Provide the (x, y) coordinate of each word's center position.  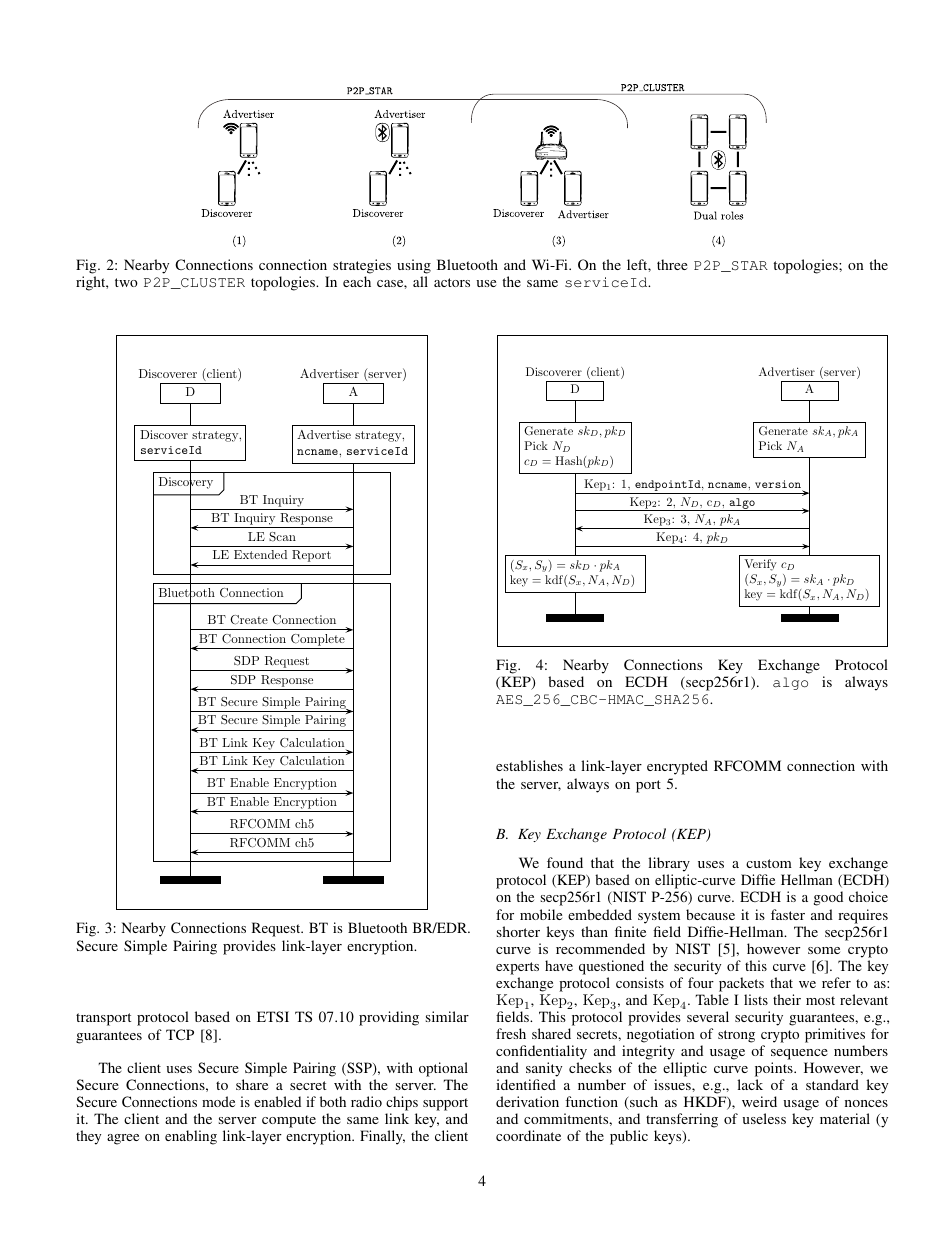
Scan (282, 537)
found (565, 862)
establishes (529, 765)
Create (249, 620)
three (672, 264)
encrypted (677, 767)
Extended (260, 554)
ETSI (273, 1016)
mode (218, 1101)
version (779, 485)
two (126, 282)
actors (452, 282)
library (669, 866)
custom (769, 863)
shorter (518, 931)
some (824, 950)
